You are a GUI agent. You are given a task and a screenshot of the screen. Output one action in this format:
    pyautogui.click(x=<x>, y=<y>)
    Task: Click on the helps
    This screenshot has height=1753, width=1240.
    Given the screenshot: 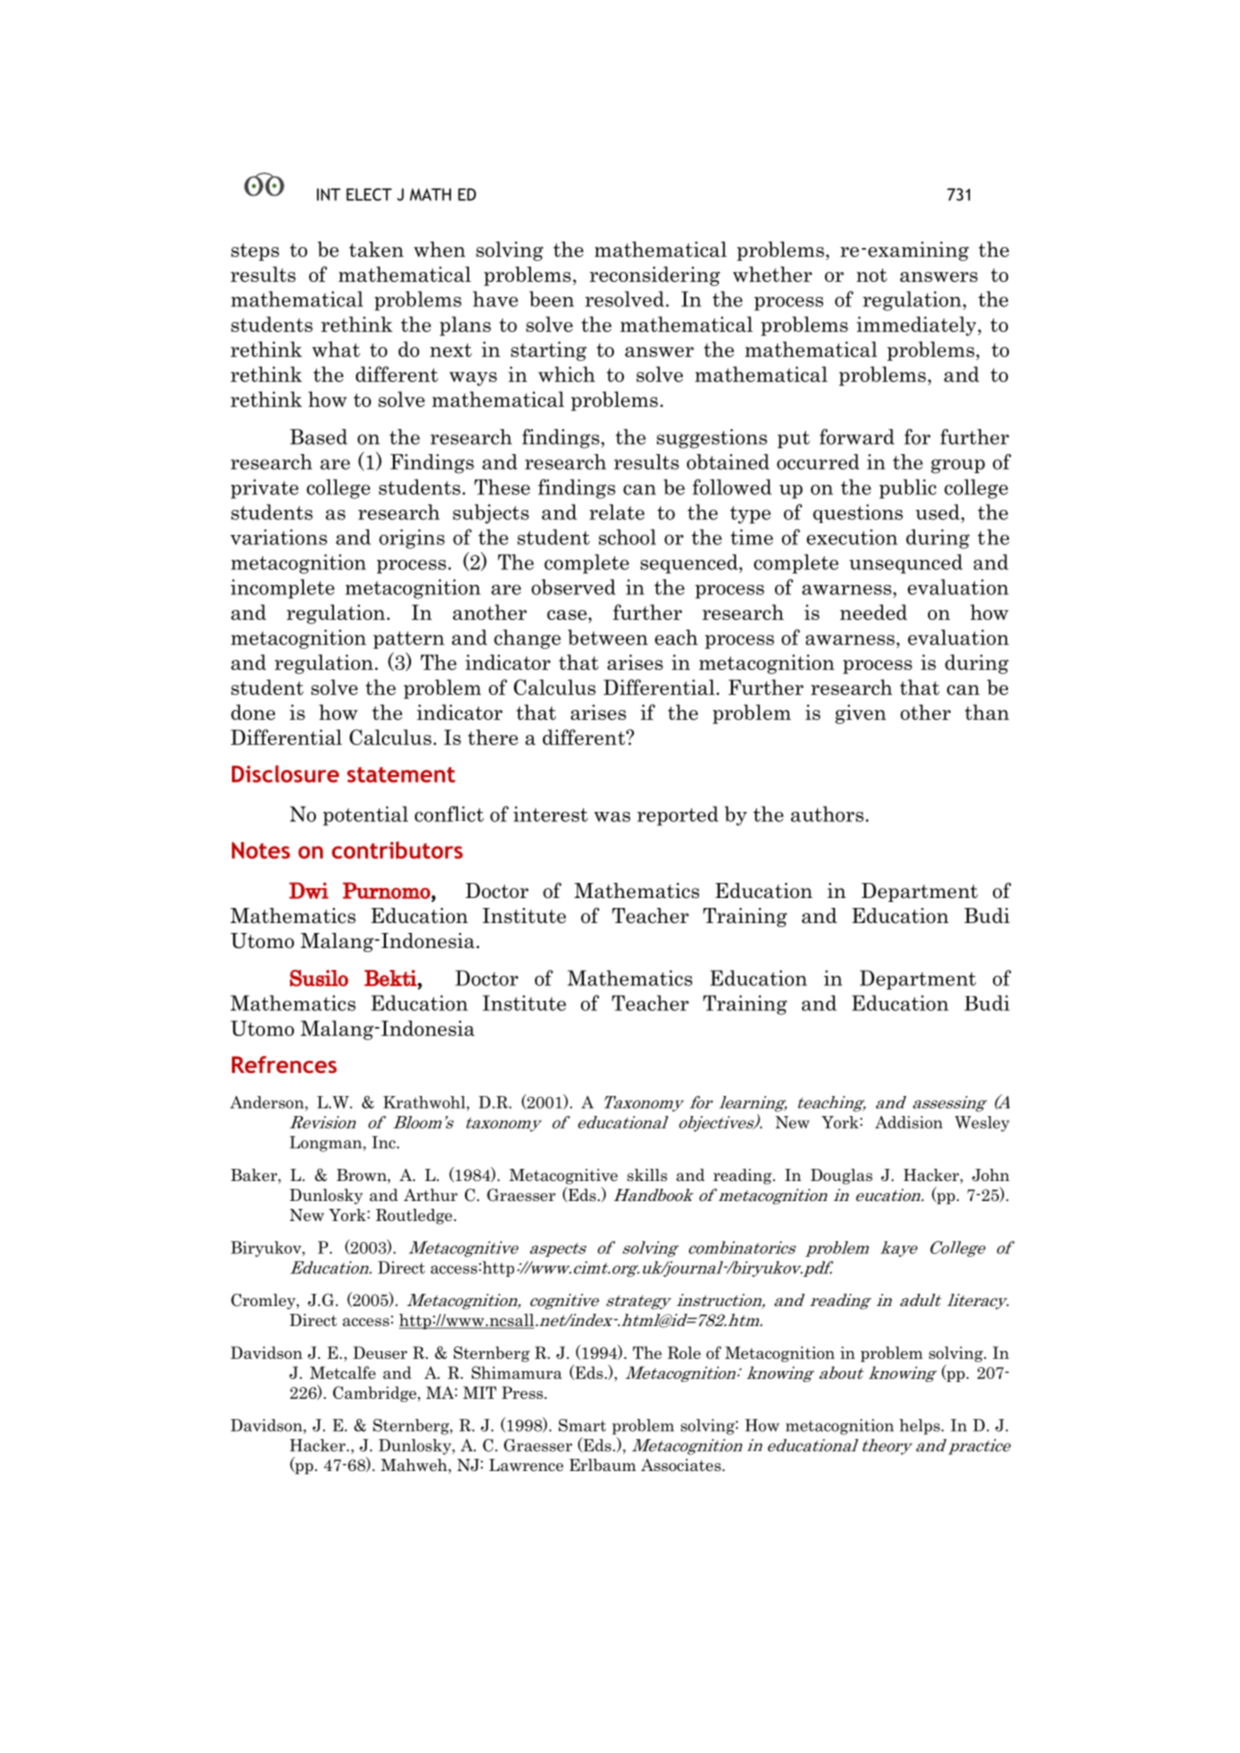 What is the action you would take?
    pyautogui.click(x=920, y=1427)
